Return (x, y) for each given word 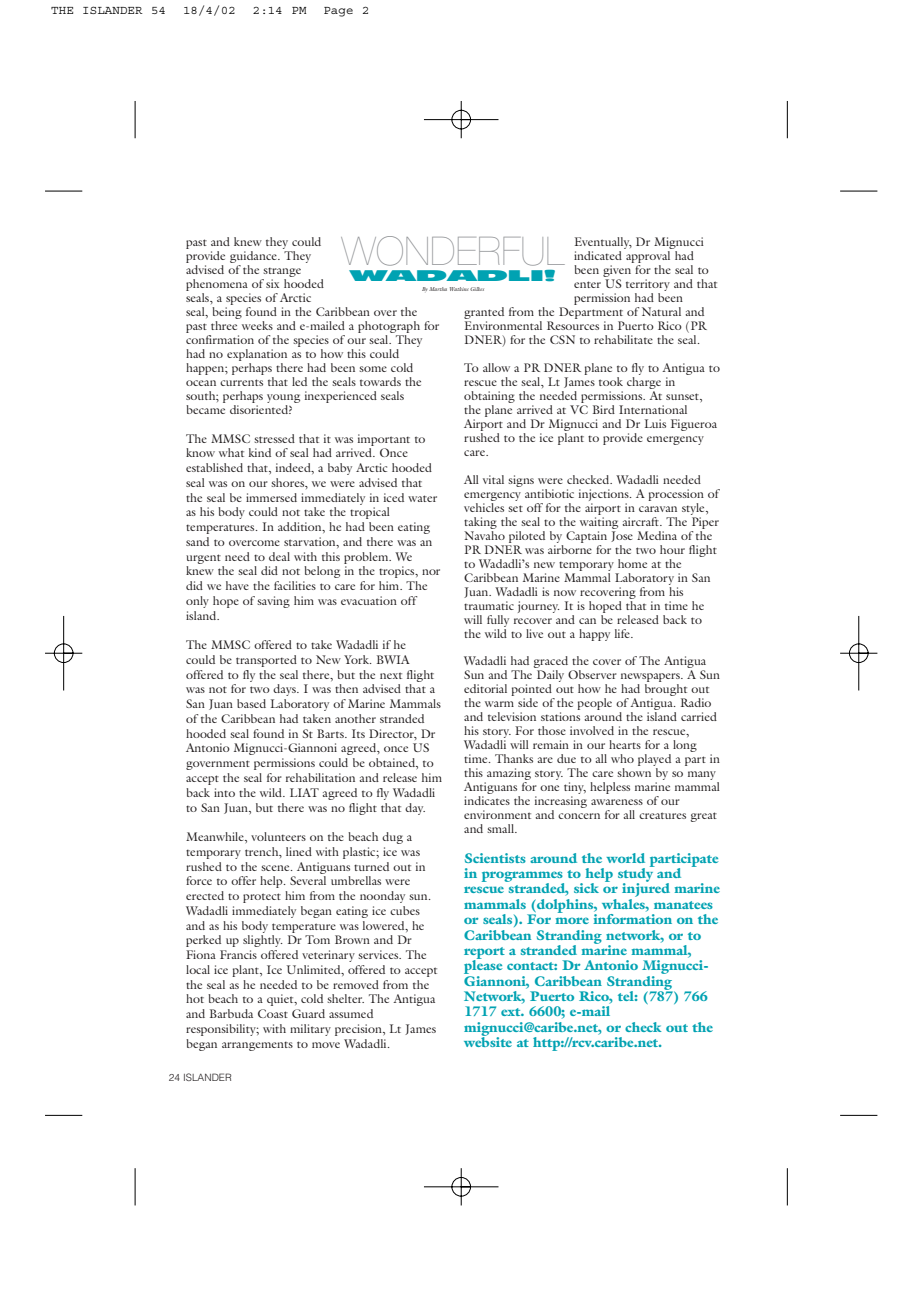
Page (338, 12)
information (632, 919)
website (488, 1041)
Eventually (603, 244)
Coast (273, 1013)
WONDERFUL (453, 251)
